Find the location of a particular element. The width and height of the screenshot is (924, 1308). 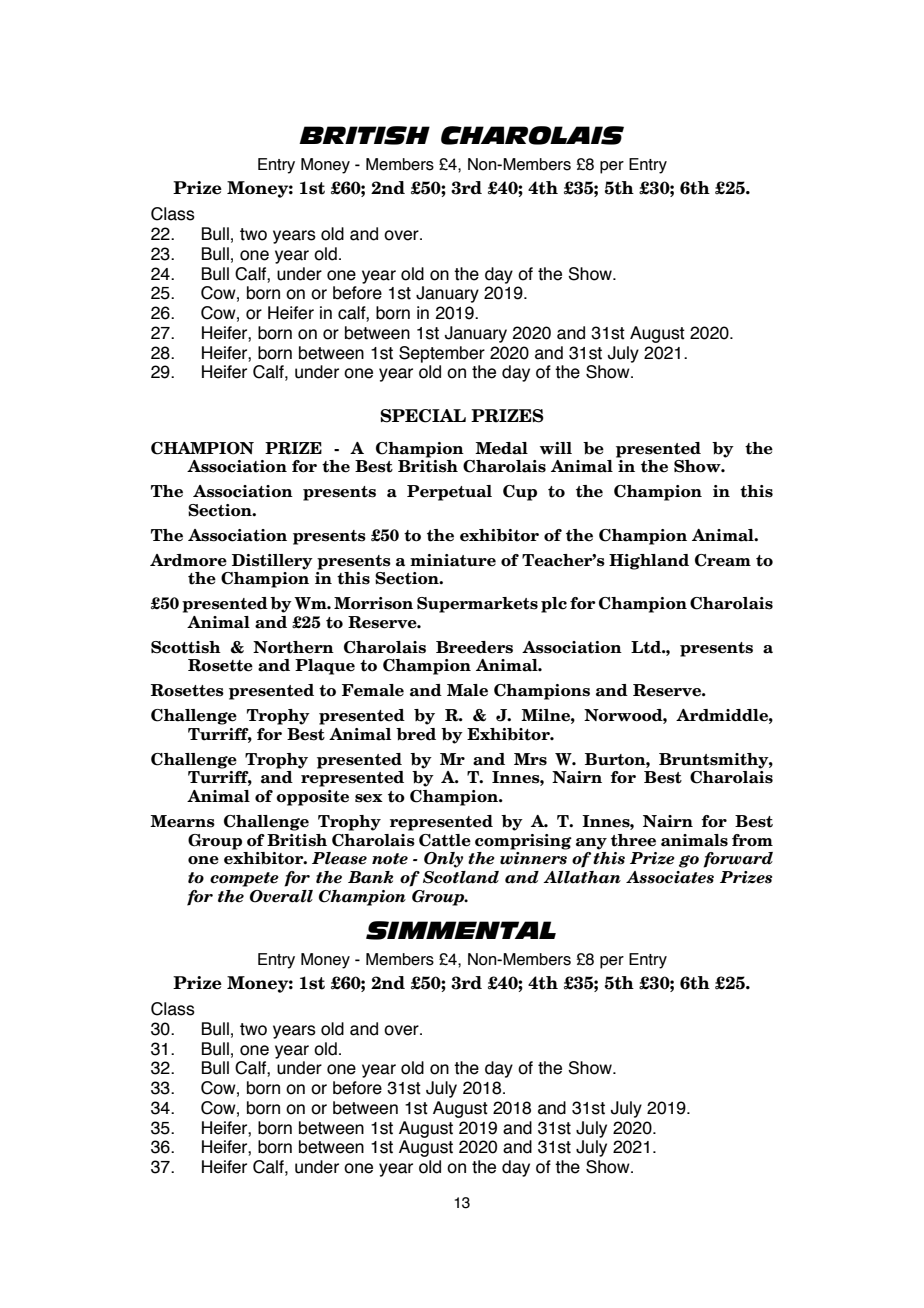

SPECIAL is located at coordinates (423, 416).
